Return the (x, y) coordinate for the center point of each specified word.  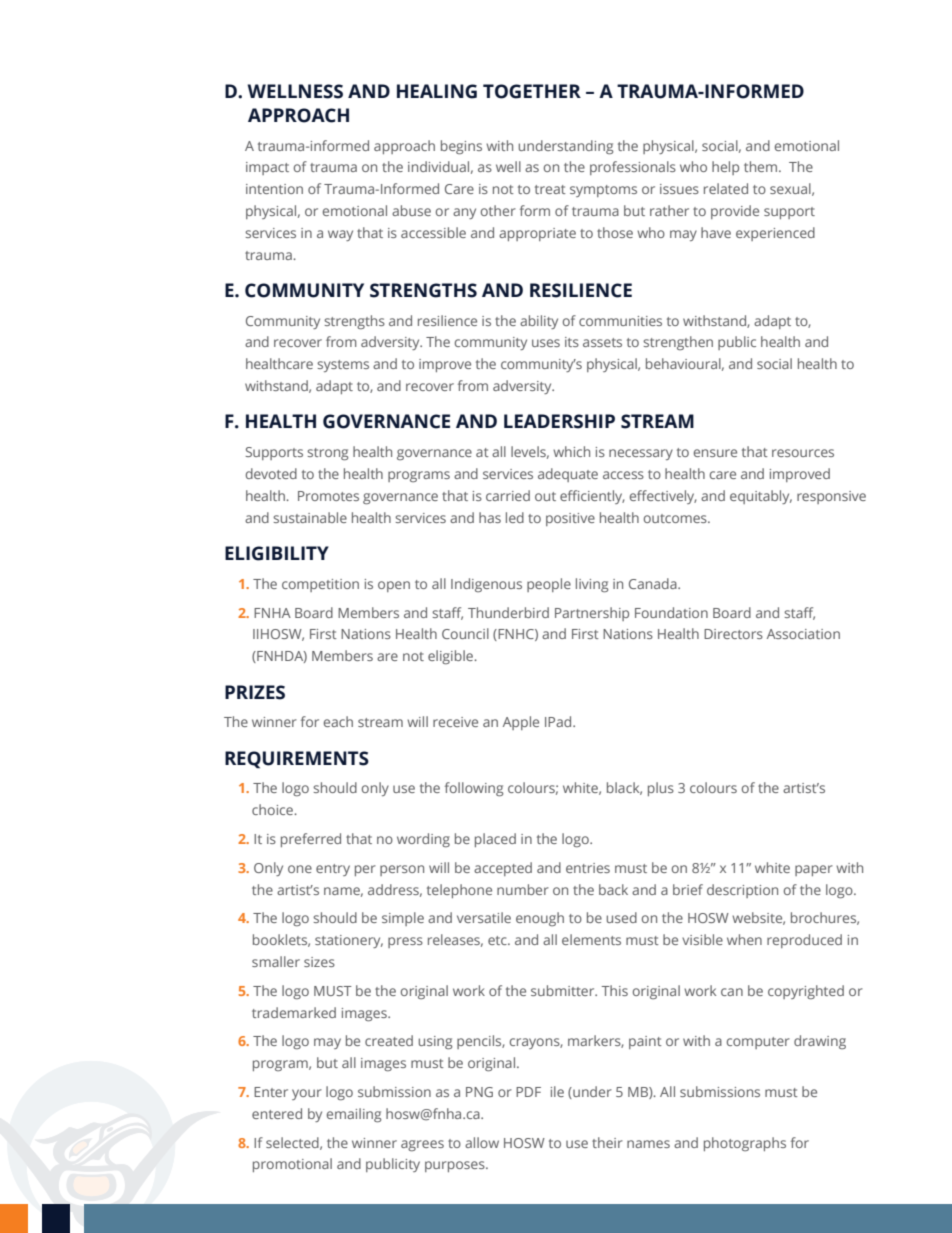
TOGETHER (532, 91)
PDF (528, 1092)
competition (320, 585)
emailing (354, 1115)
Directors (733, 634)
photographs (745, 1144)
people (549, 585)
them (760, 166)
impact (267, 168)
